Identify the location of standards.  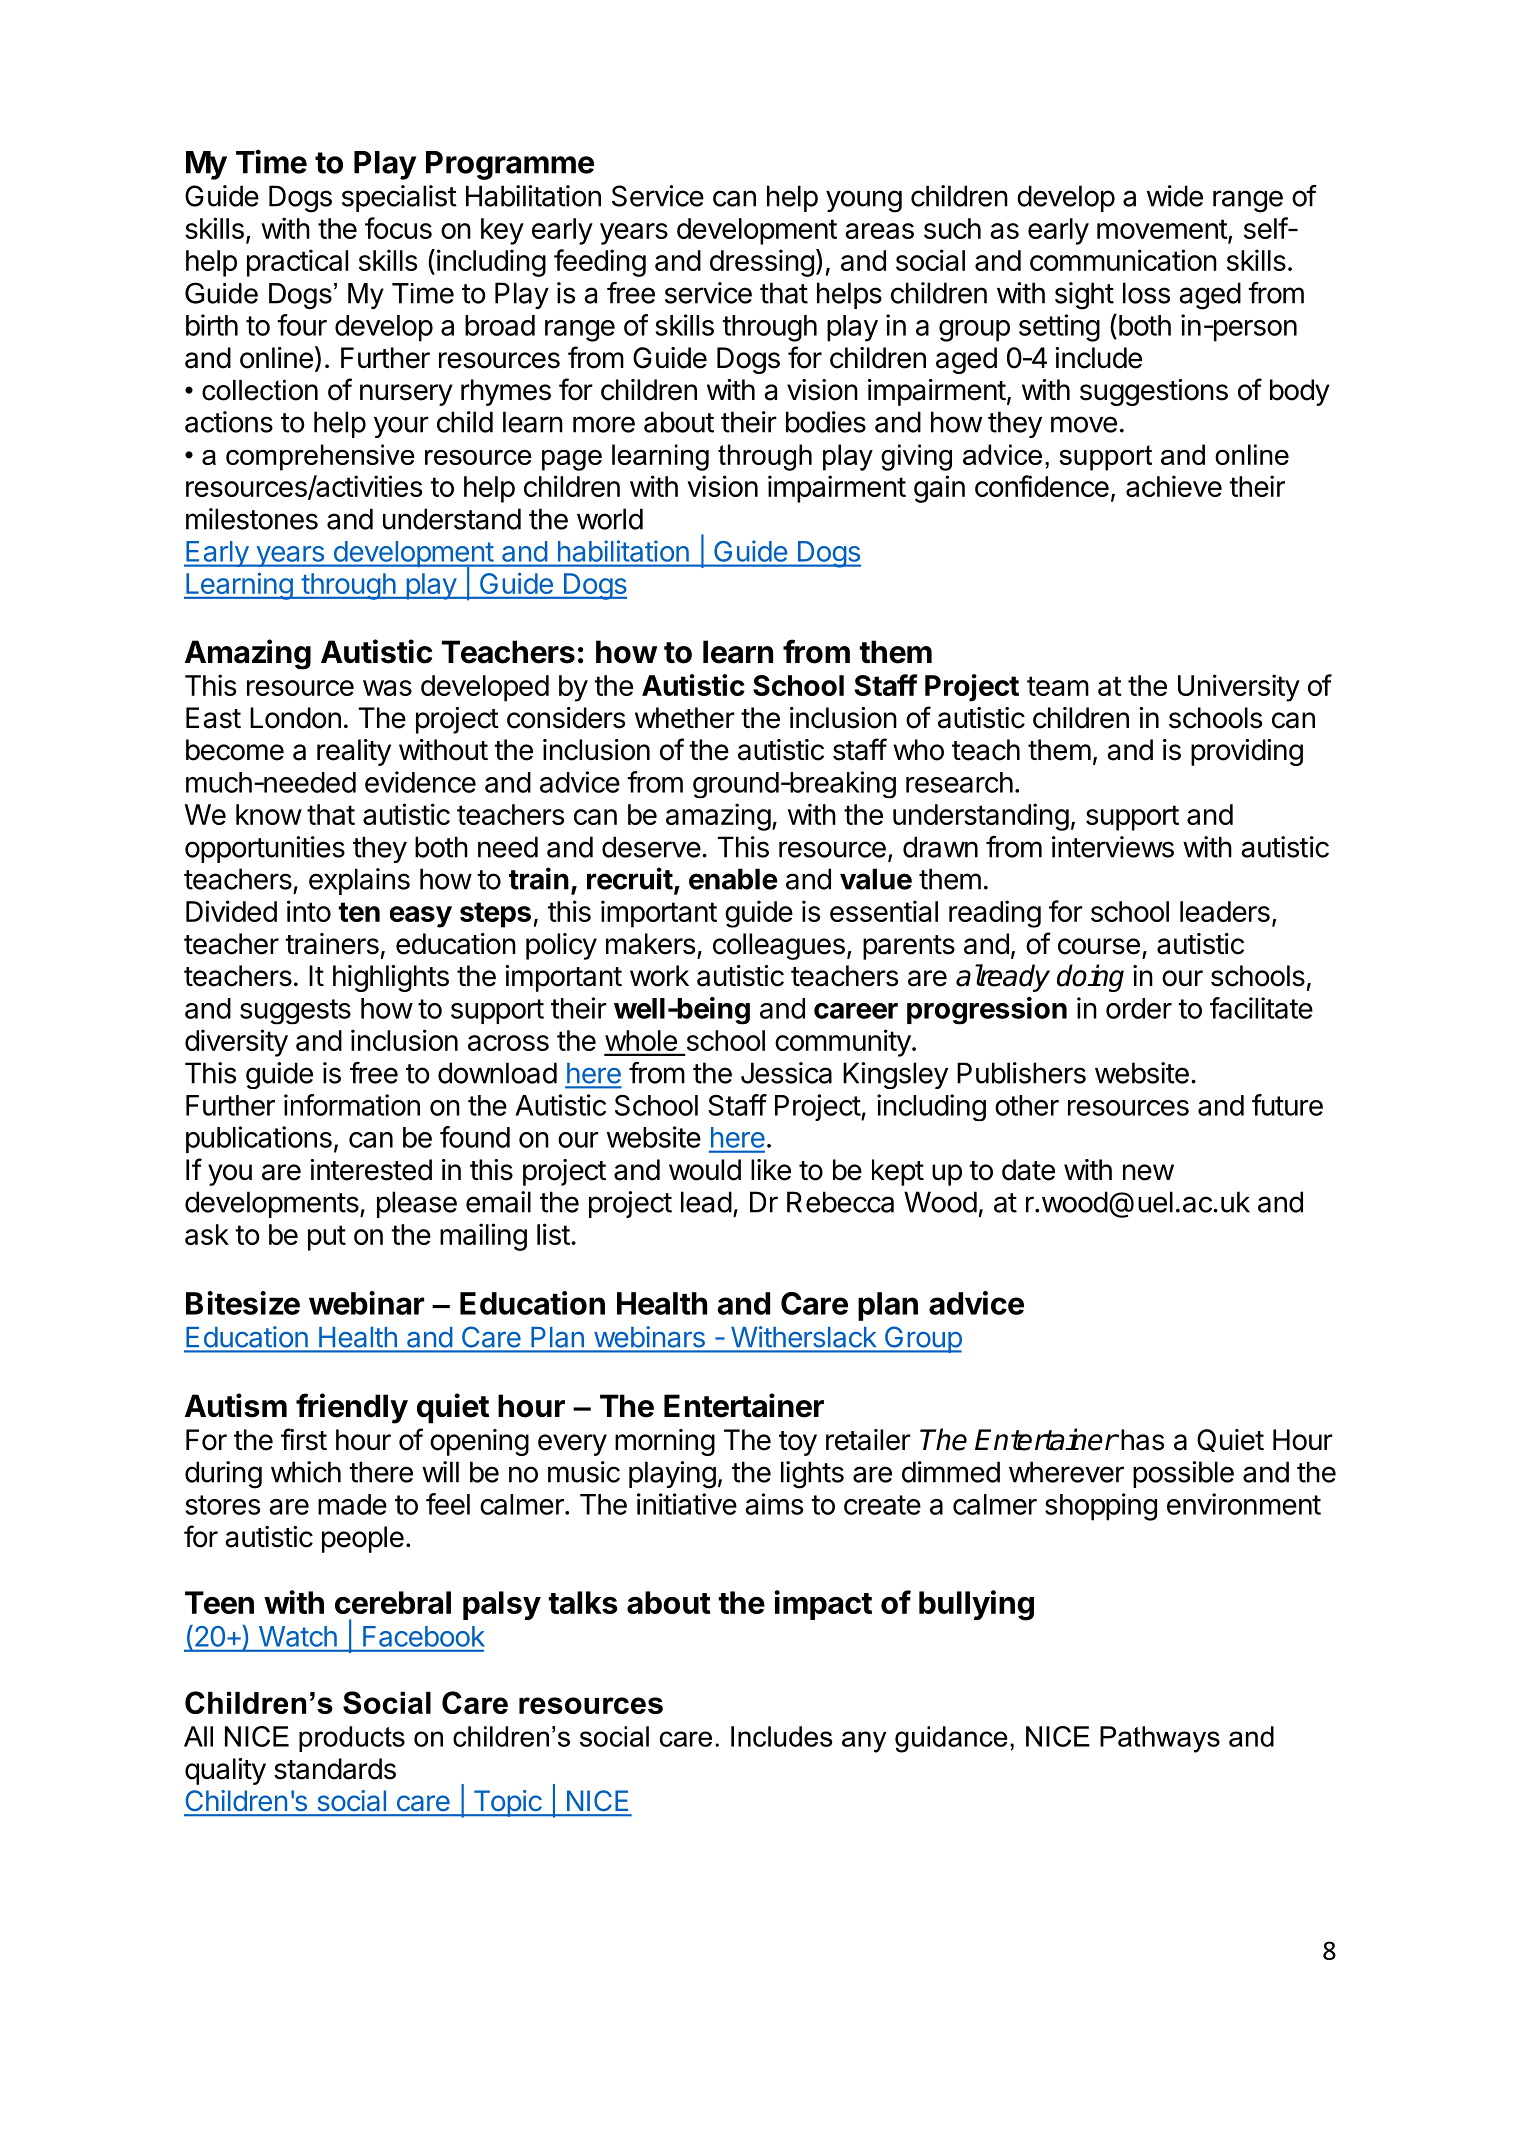
(335, 1769).
